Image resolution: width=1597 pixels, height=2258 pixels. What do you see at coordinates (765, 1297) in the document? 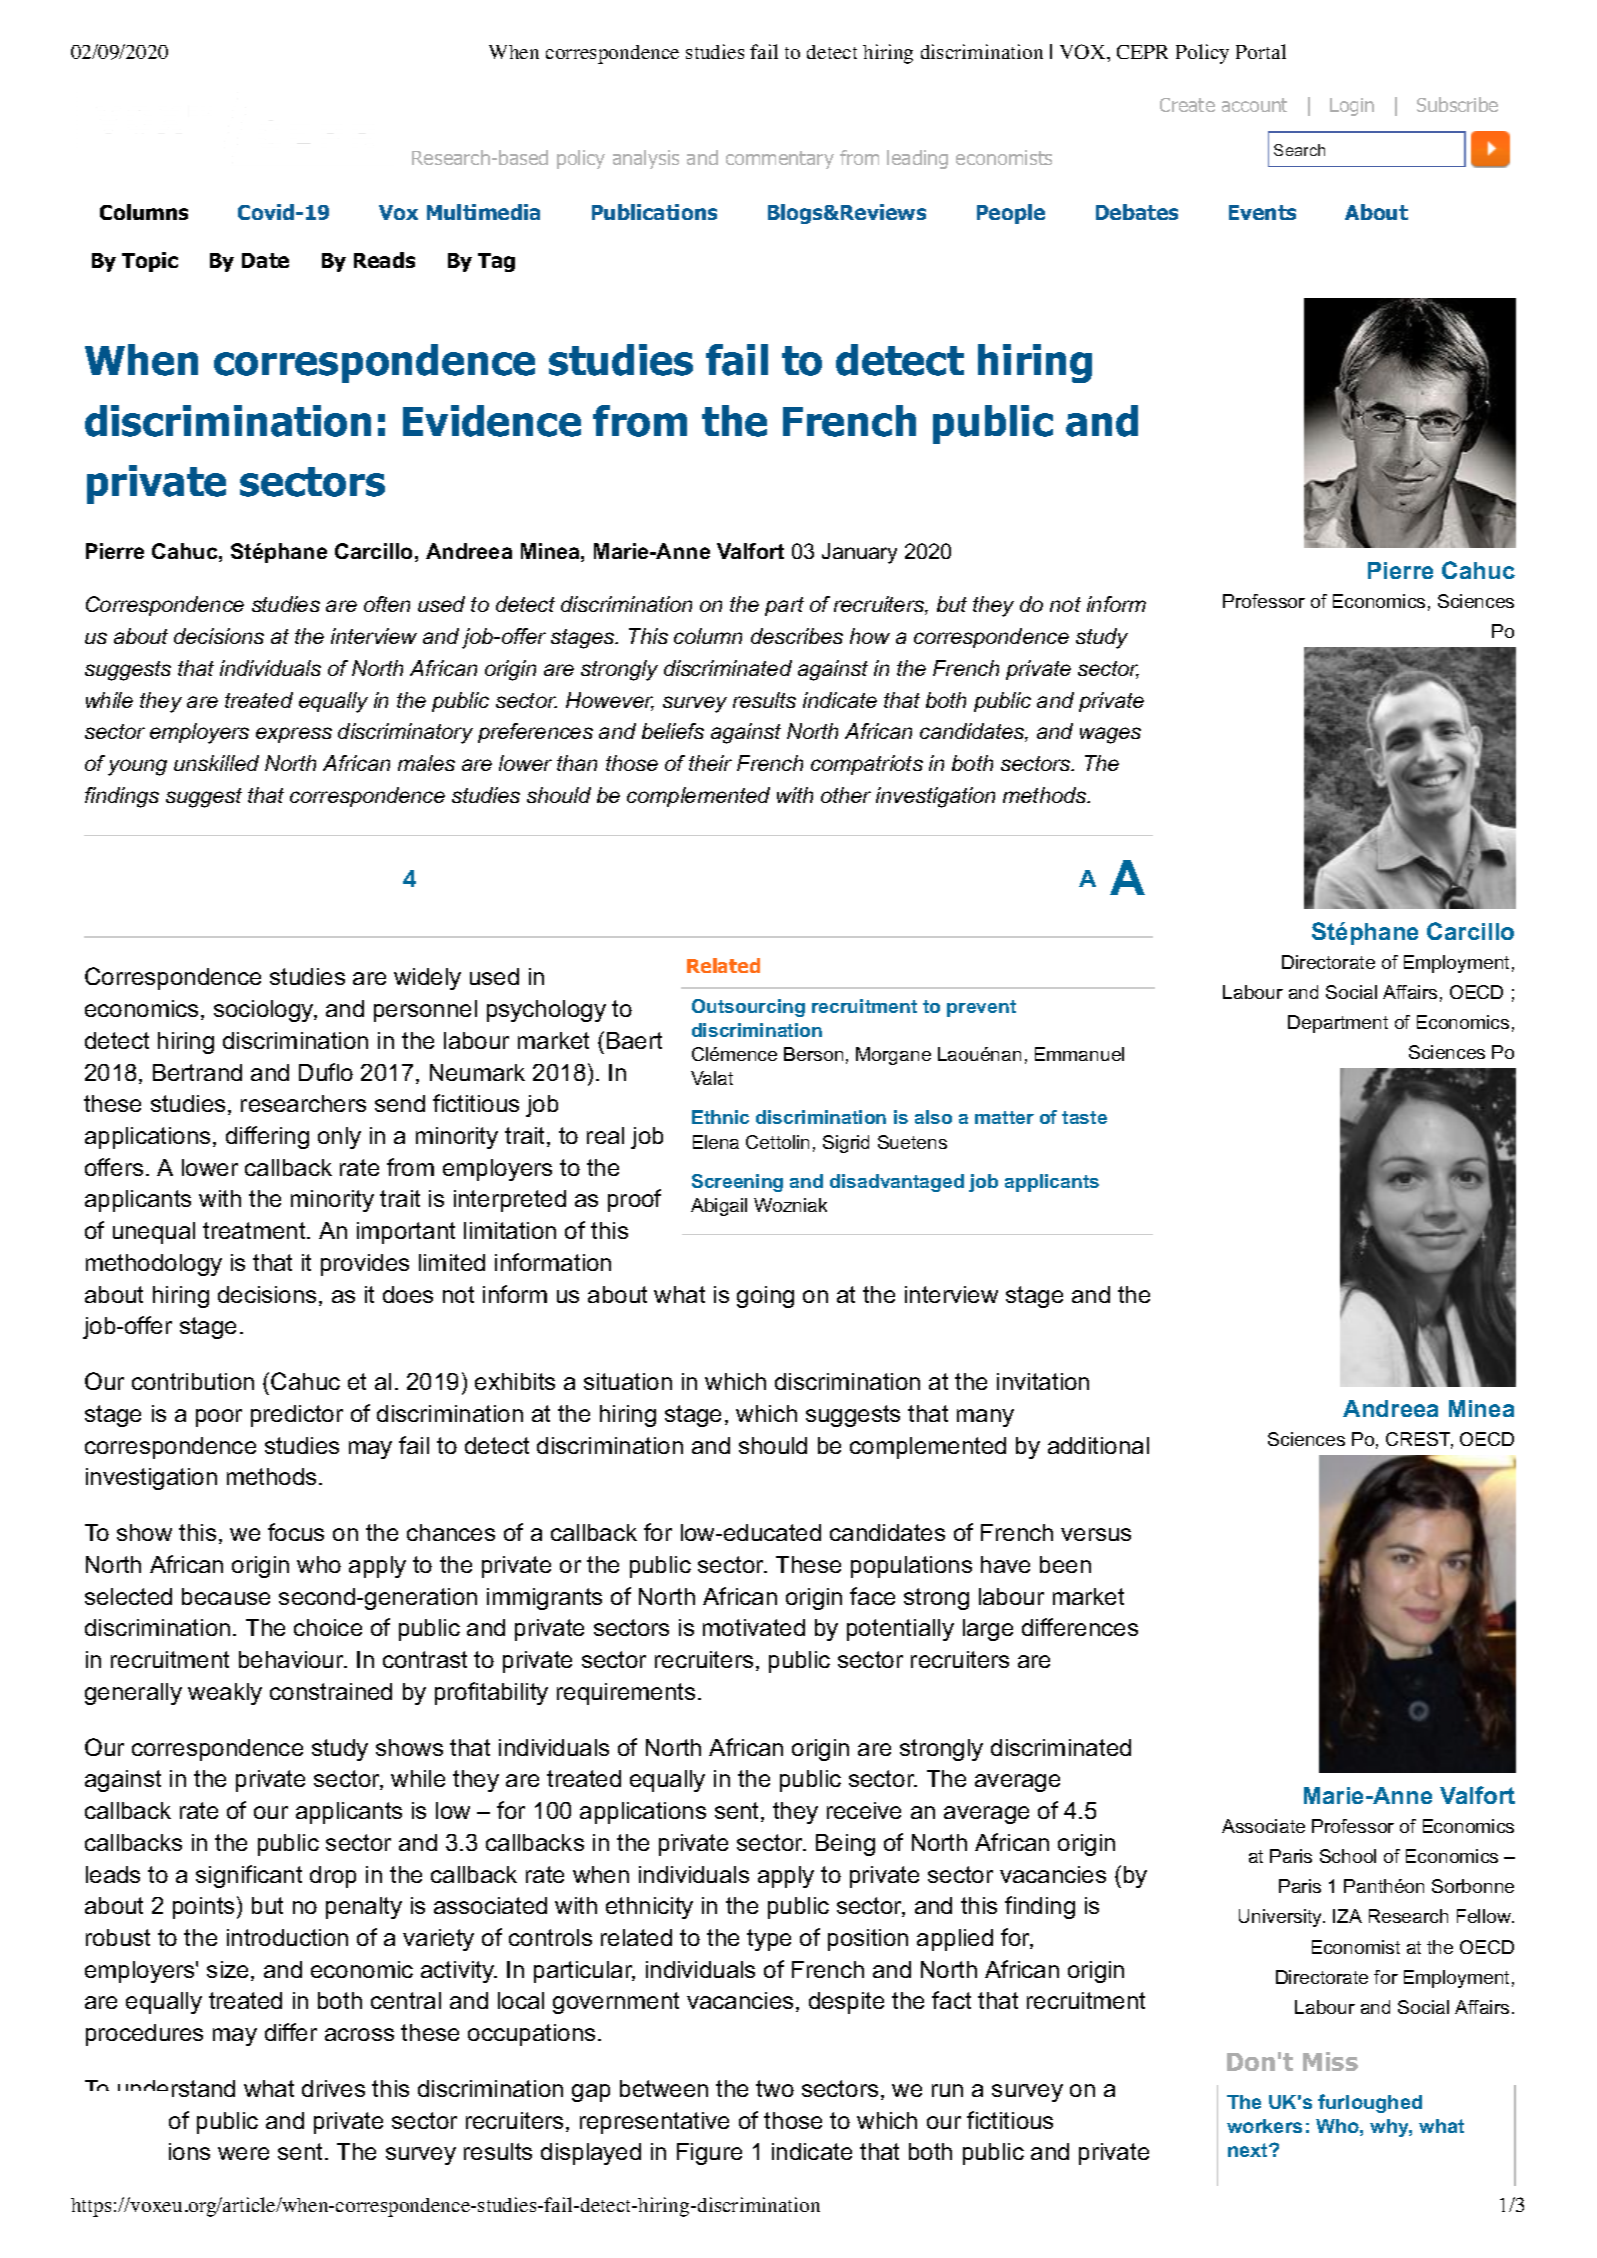
I see `going` at bounding box center [765, 1297].
